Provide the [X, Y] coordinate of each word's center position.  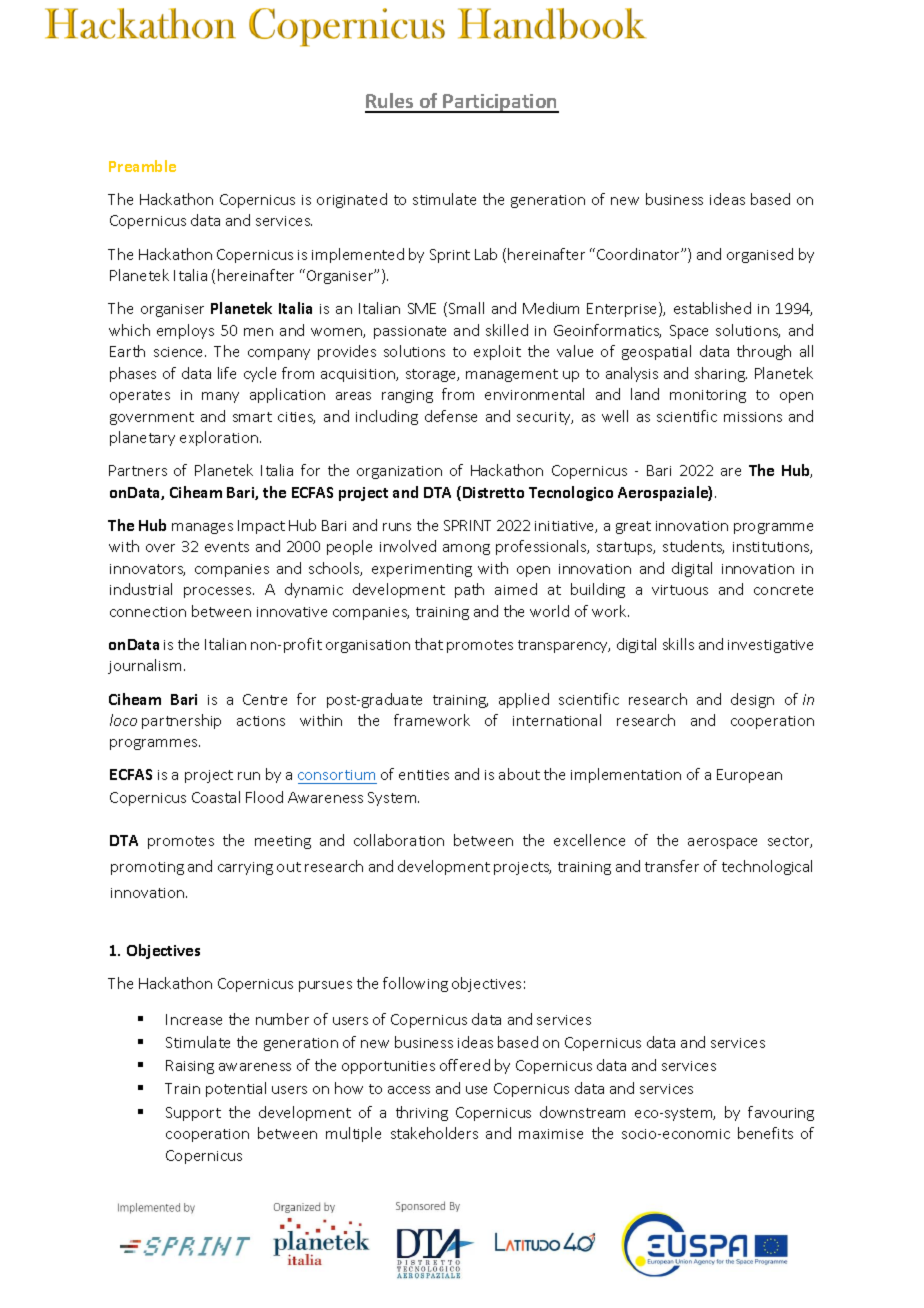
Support [193, 1114]
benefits [765, 1133]
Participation [500, 103]
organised [760, 255]
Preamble [142, 166]
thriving [422, 1113]
